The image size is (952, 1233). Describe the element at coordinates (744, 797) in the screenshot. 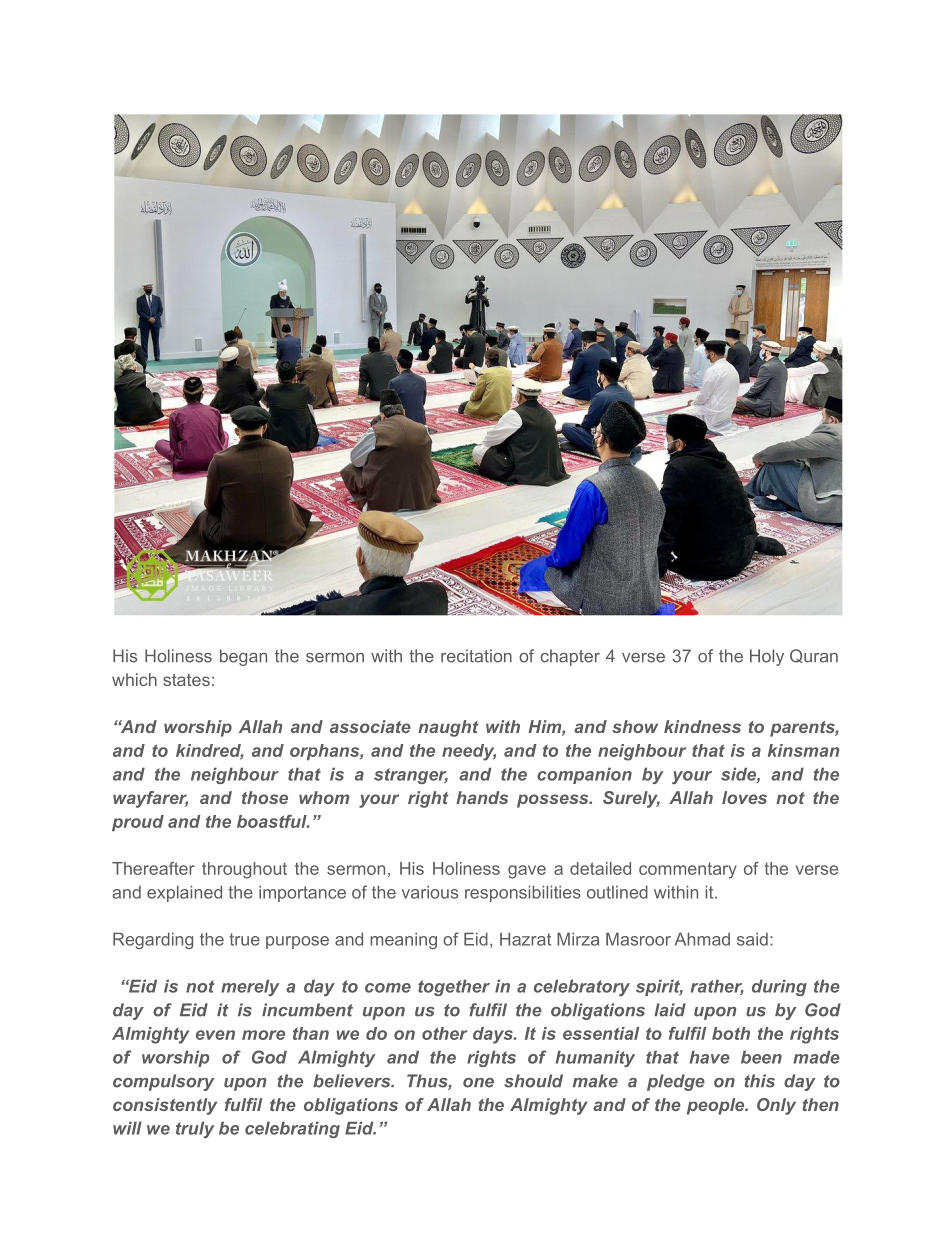

I see `loves` at that location.
